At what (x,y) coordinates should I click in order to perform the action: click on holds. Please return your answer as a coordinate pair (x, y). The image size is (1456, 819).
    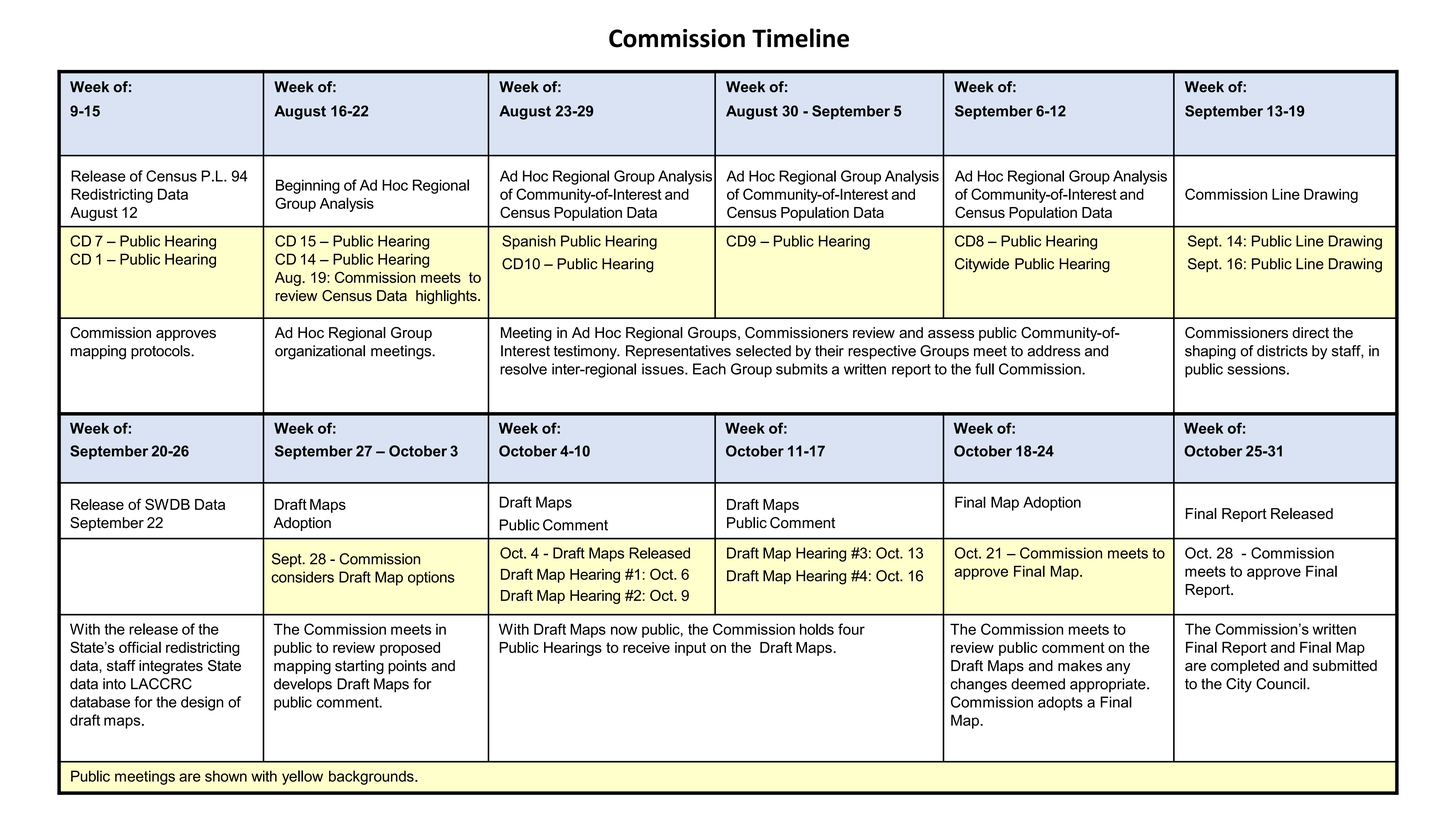
    Looking at the image, I should click on (817, 629).
